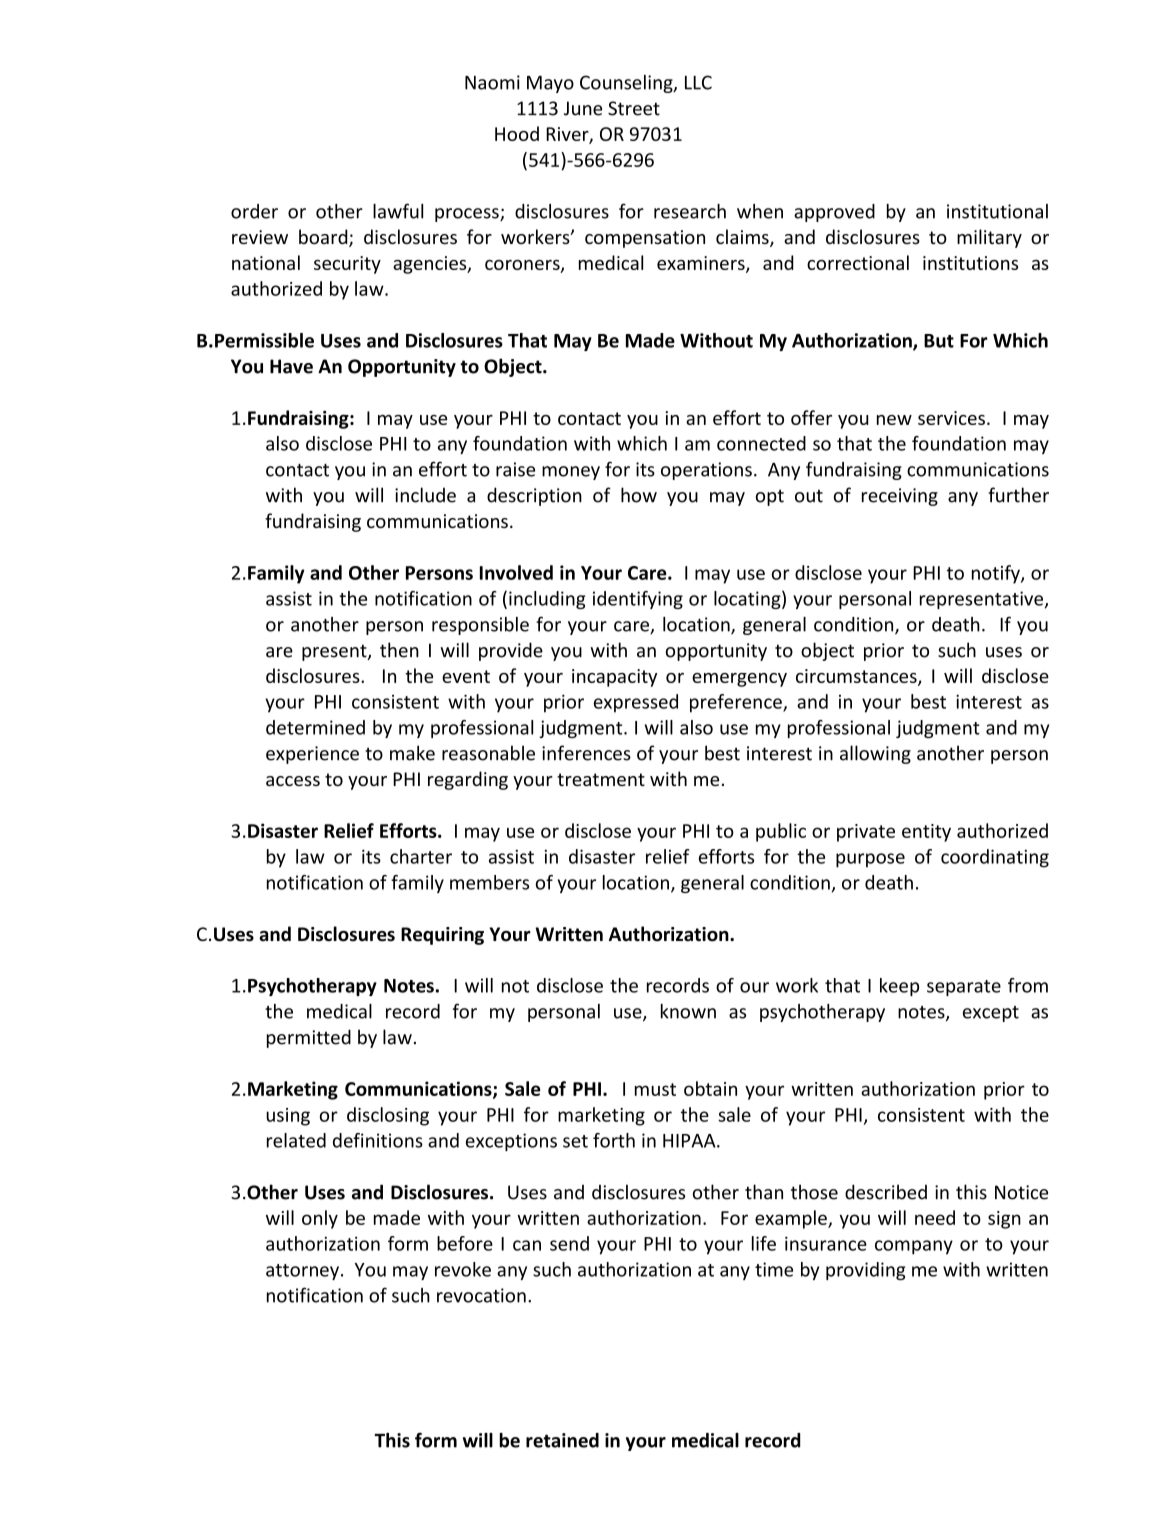 The width and height of the document is (1176, 1522). What do you see at coordinates (655, 1089) in the document?
I see `must` at bounding box center [655, 1089].
